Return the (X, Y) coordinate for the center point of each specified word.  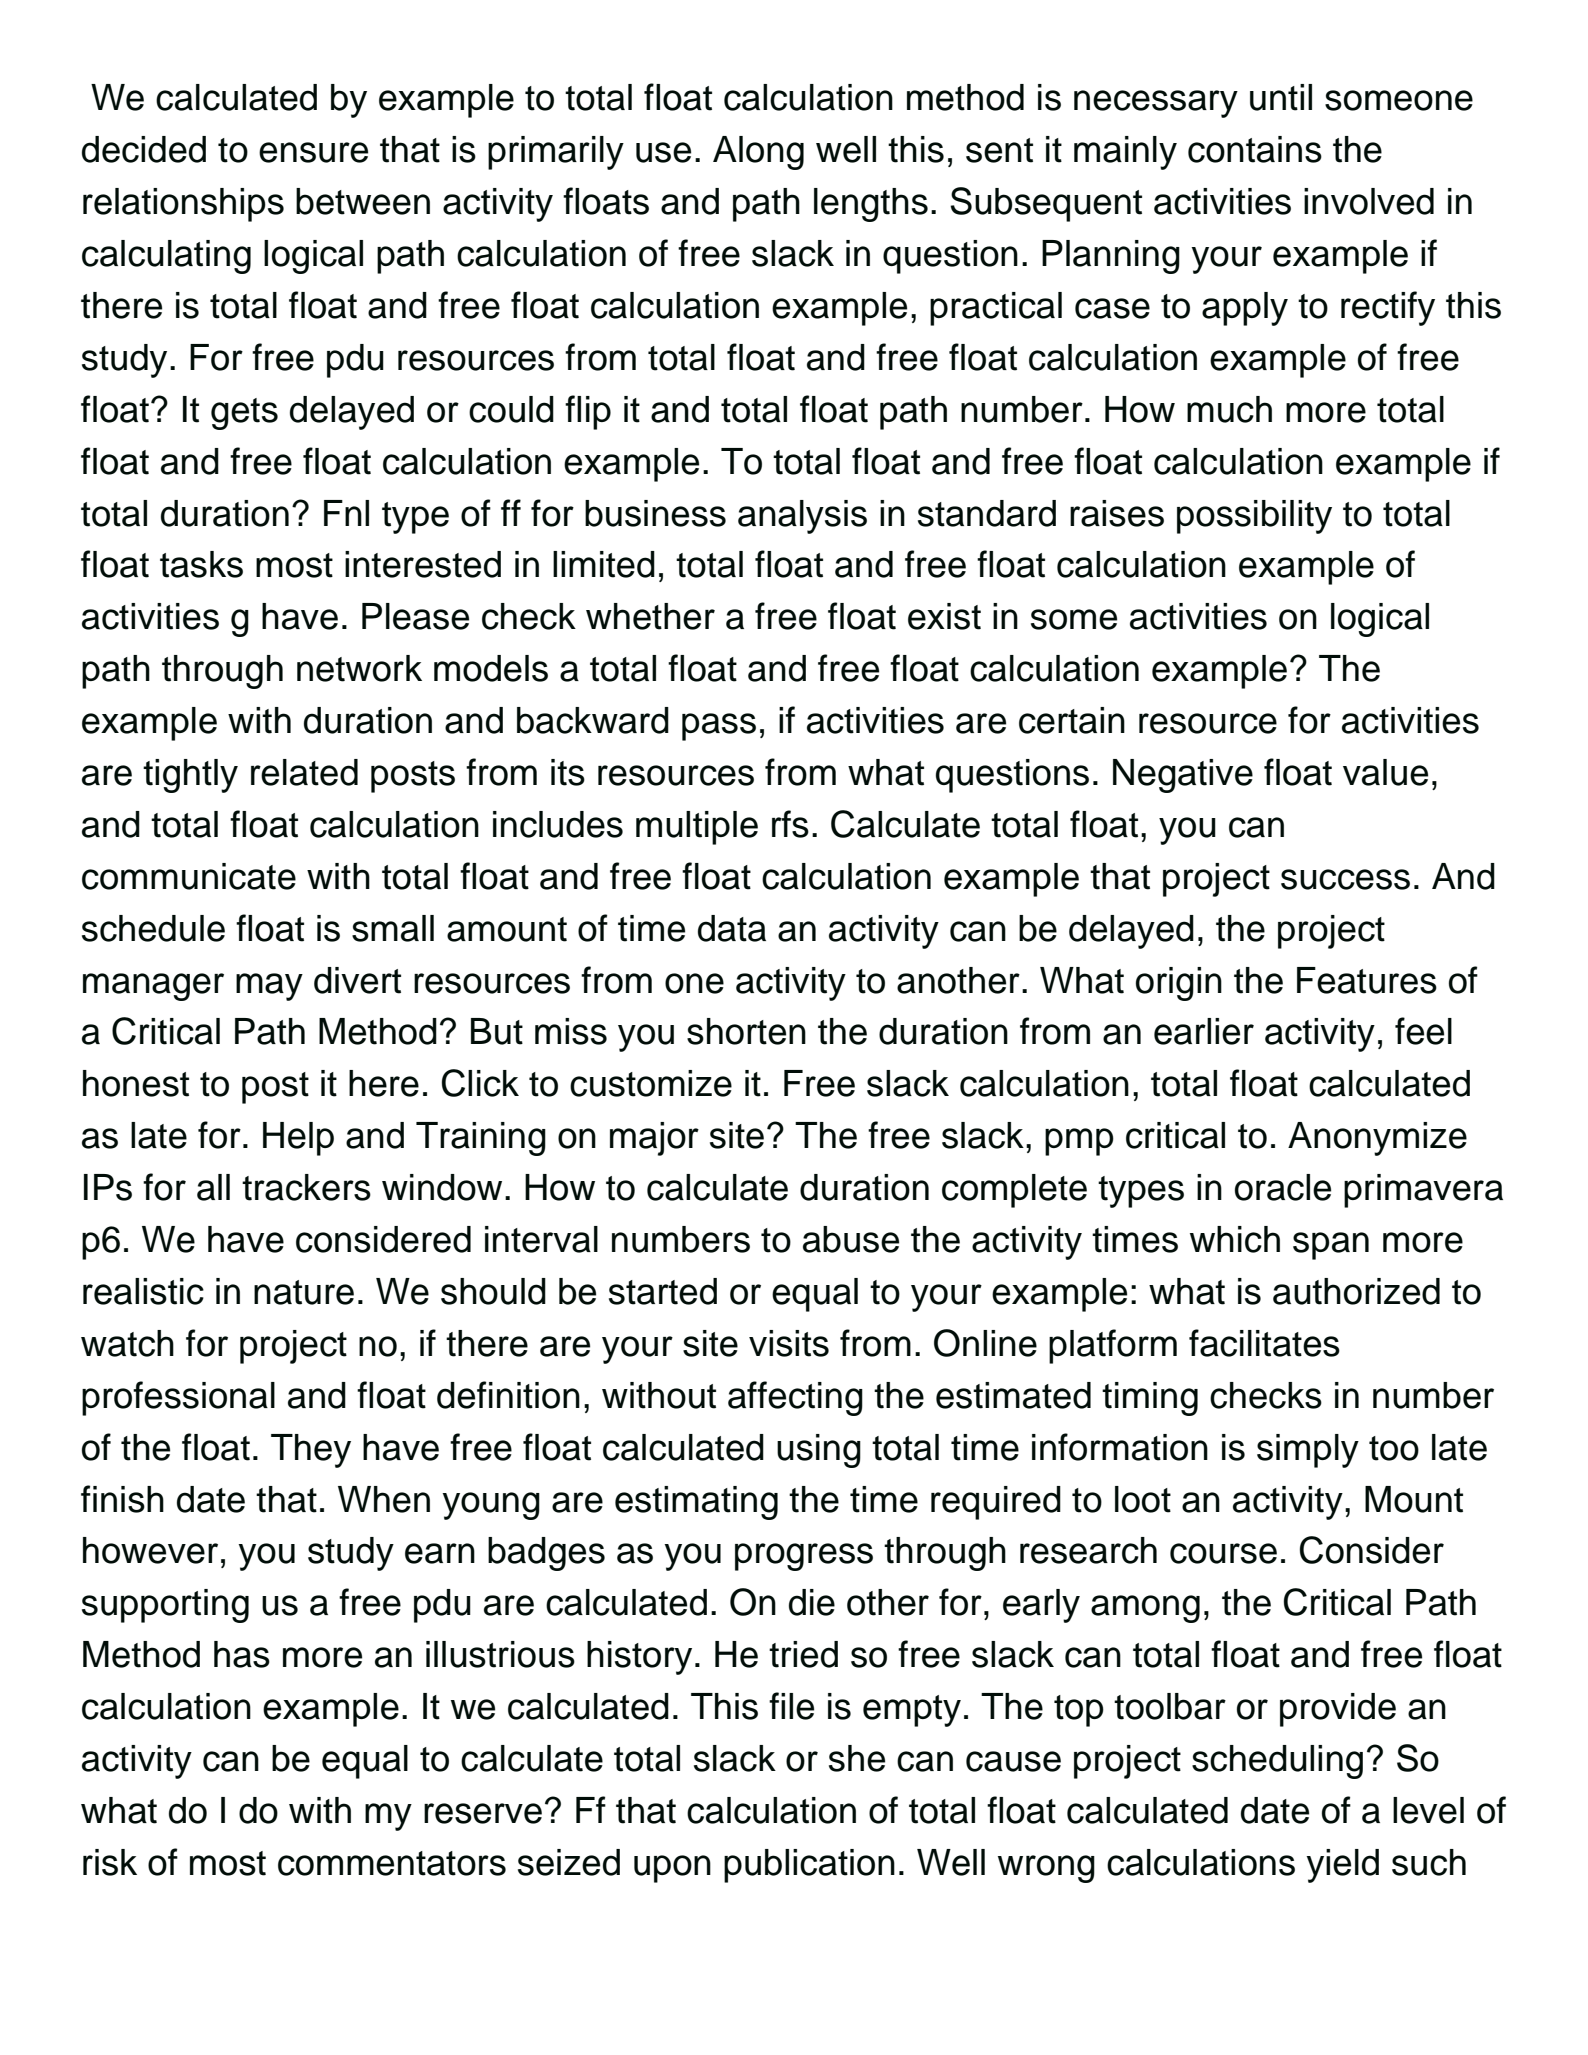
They (311, 1451)
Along (758, 153)
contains (1255, 149)
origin (1179, 984)
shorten (746, 1031)
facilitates (1264, 1343)
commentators (392, 1863)
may (269, 987)
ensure (313, 152)
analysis (802, 517)
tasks (201, 564)
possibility (1254, 517)
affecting (795, 1398)
